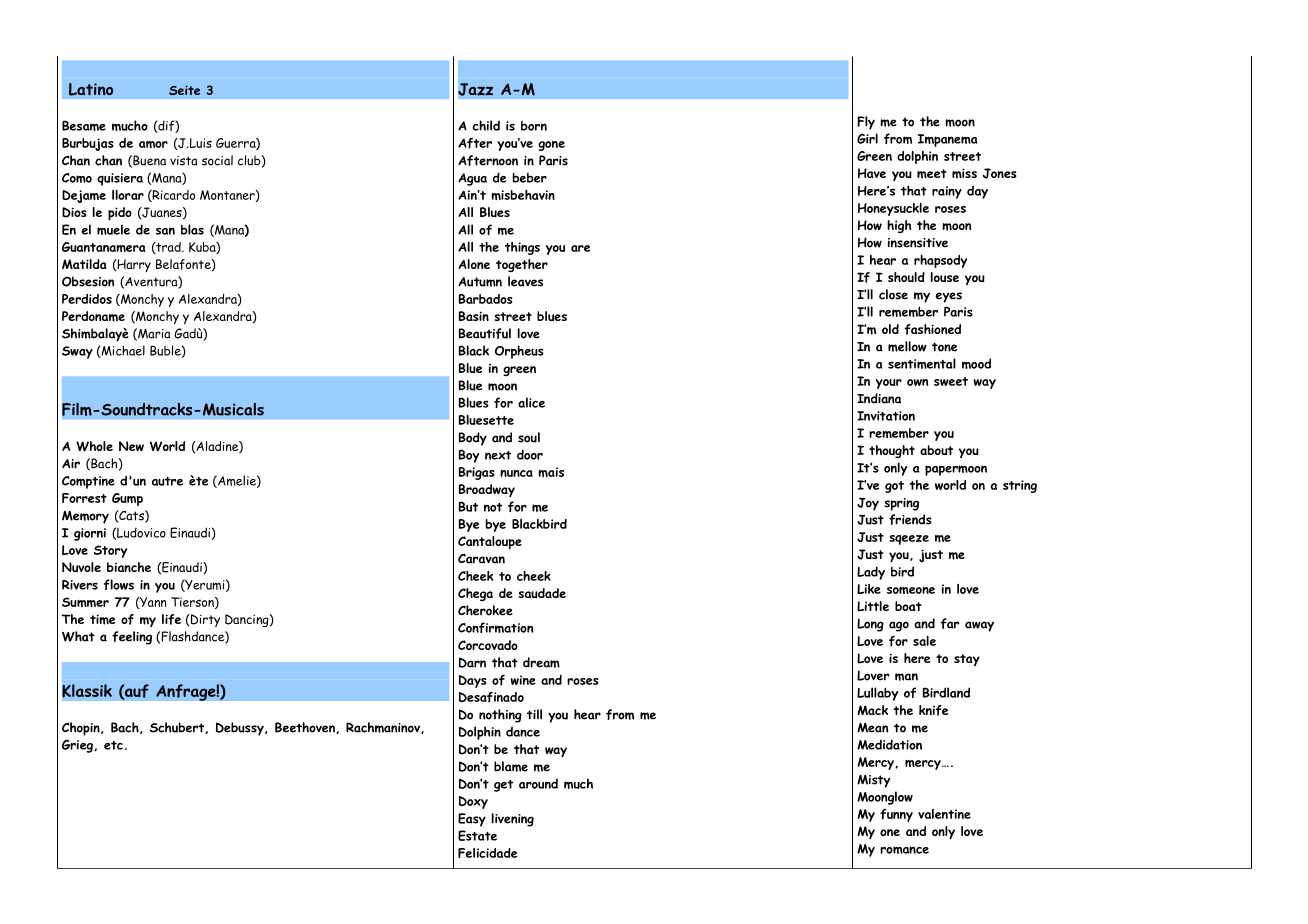 The height and width of the screenshot is (924, 1308). What do you see at coordinates (896, 815) in the screenshot?
I see `funny` at bounding box center [896, 815].
